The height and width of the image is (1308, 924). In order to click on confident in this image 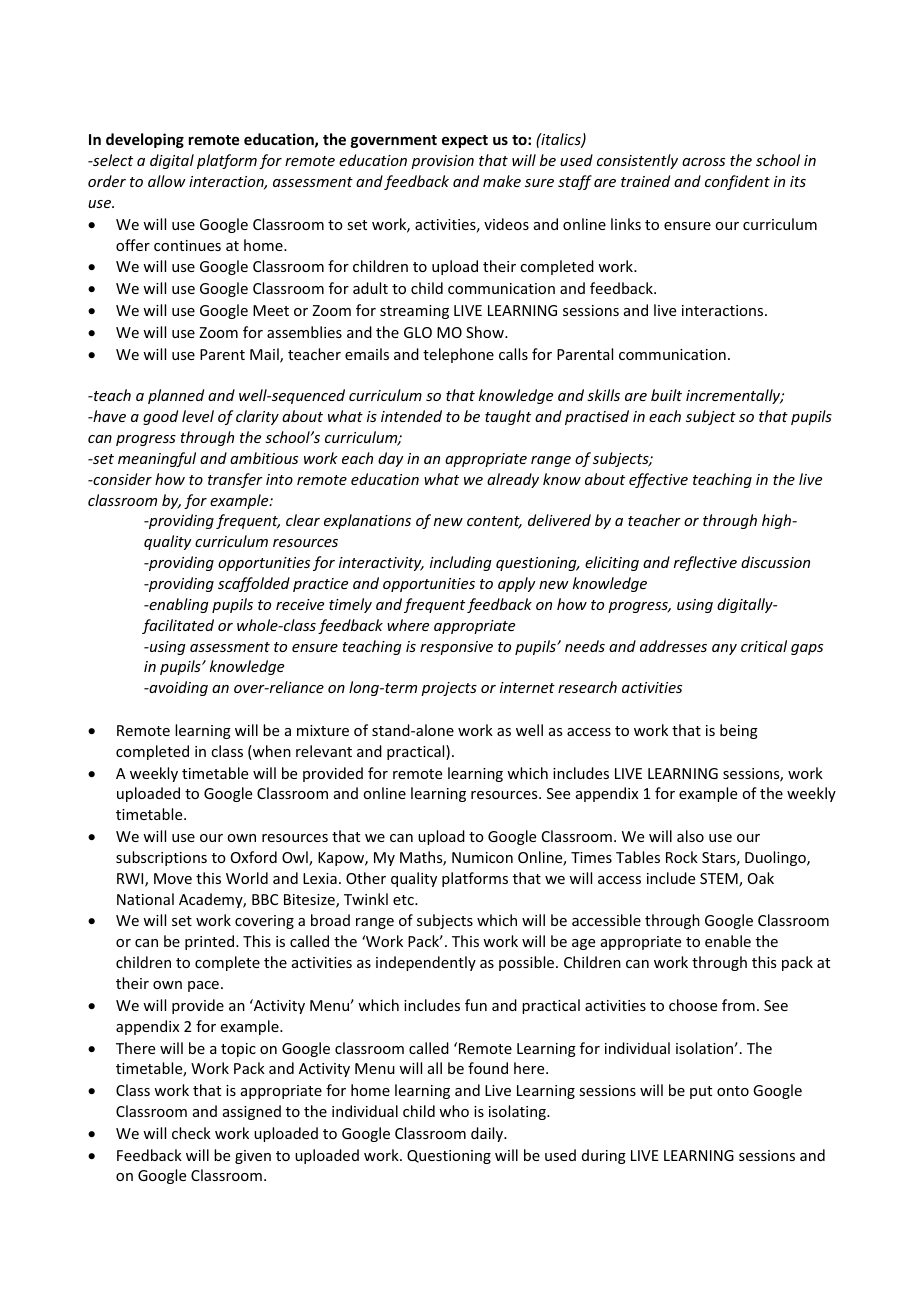, I will do `click(737, 182)`.
